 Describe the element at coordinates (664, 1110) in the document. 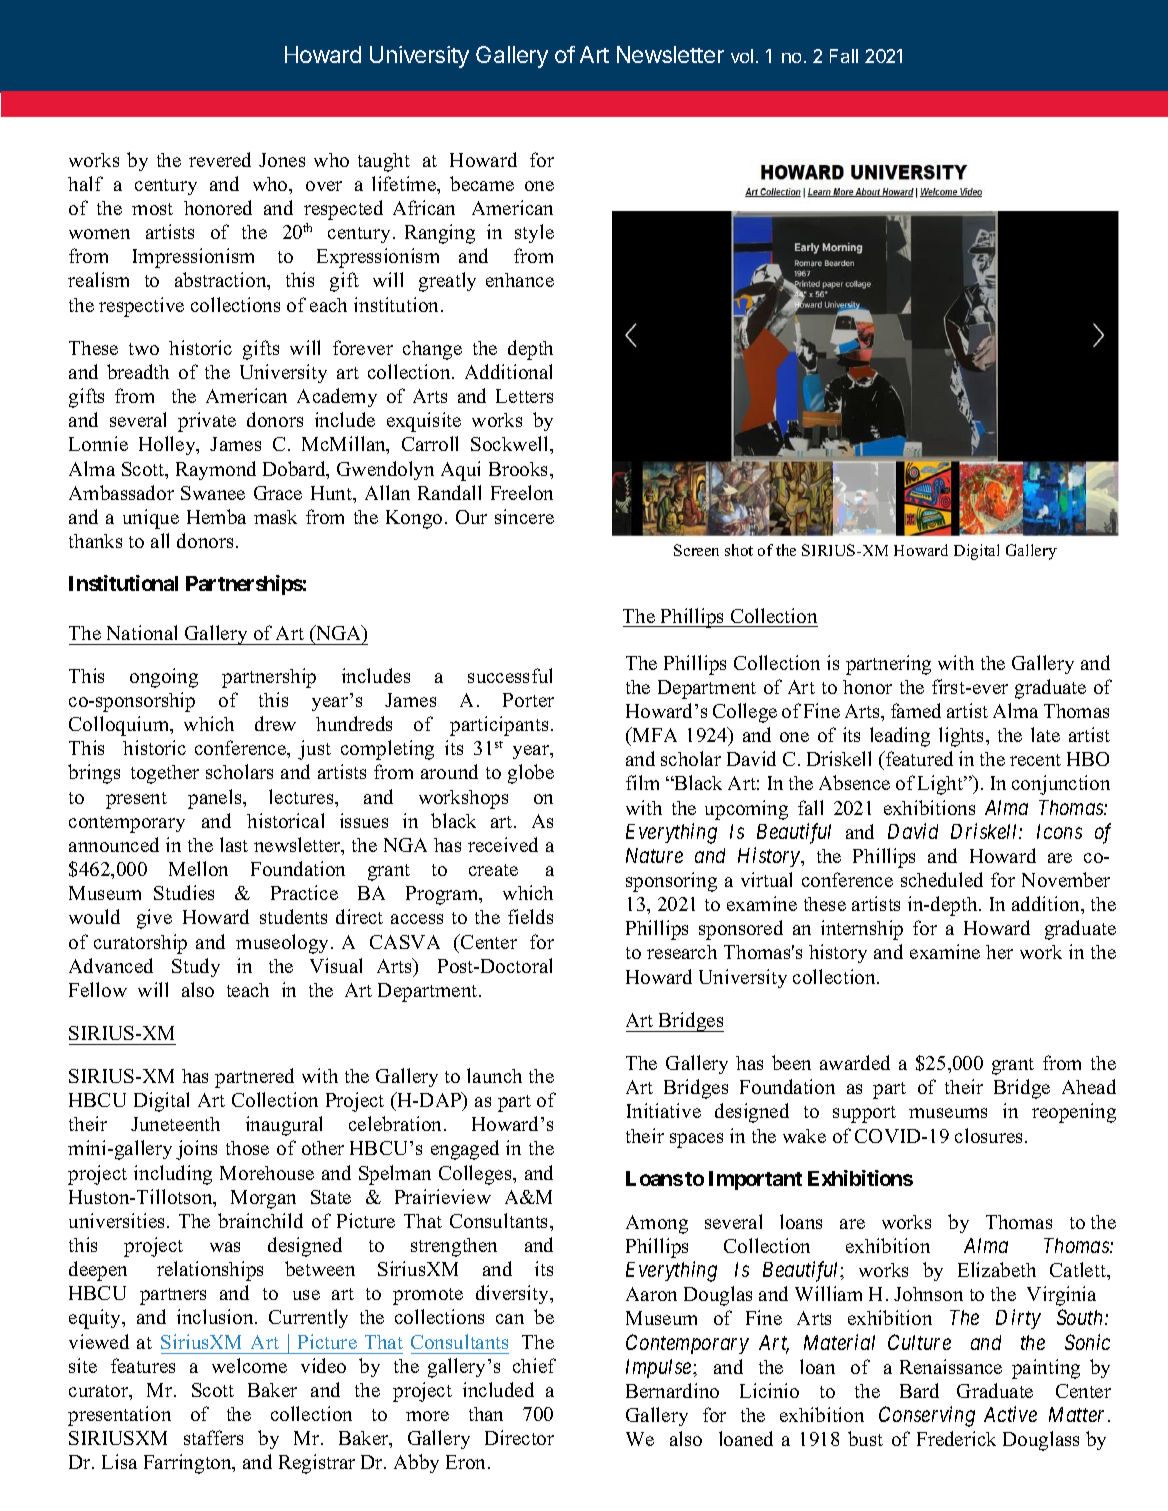

I see `Initiative` at that location.
